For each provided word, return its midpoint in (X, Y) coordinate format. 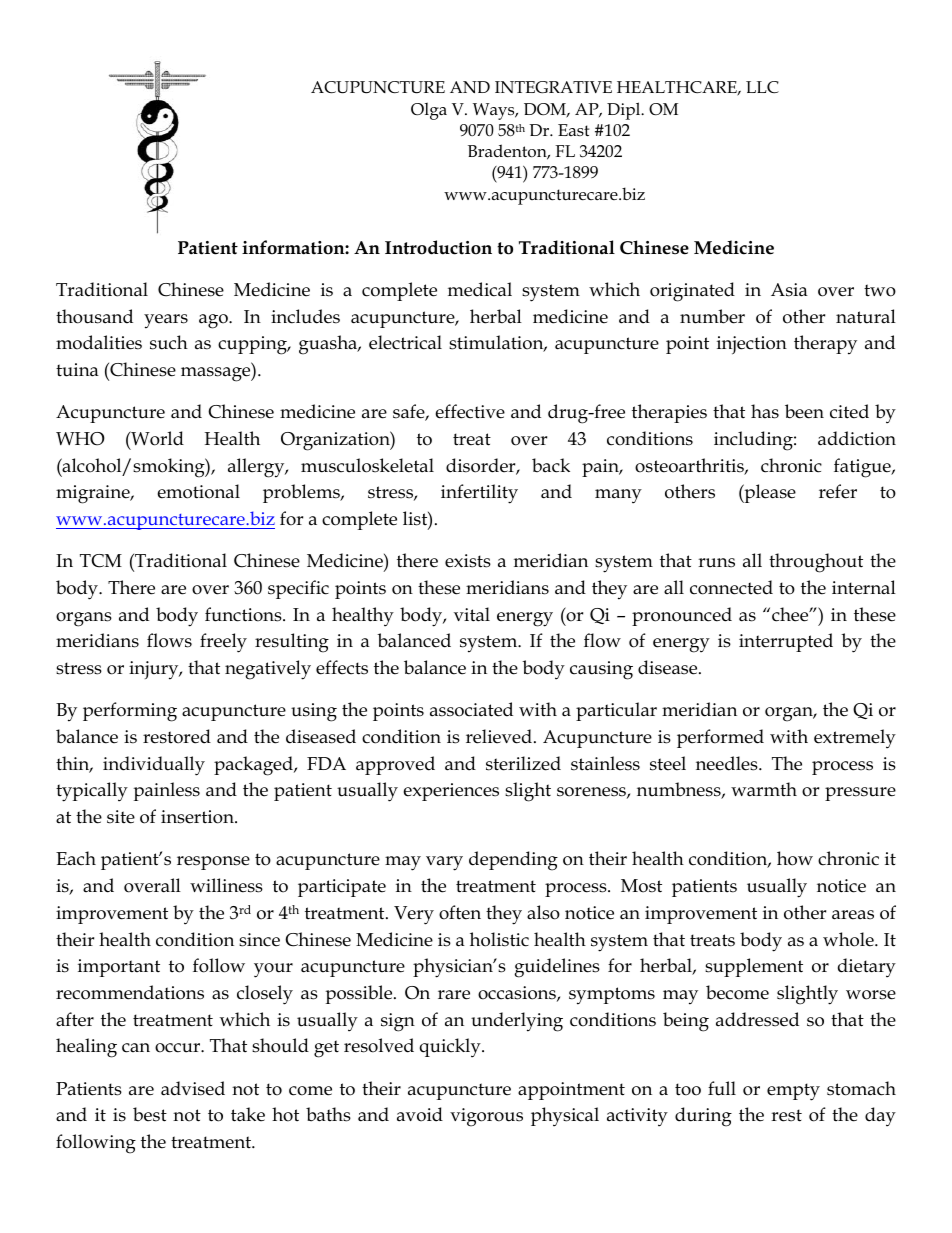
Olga (429, 111)
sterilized (523, 763)
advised (193, 1088)
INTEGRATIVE (553, 87)
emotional (199, 491)
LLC (762, 87)
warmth (764, 789)
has (765, 411)
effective (470, 411)
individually (154, 766)
